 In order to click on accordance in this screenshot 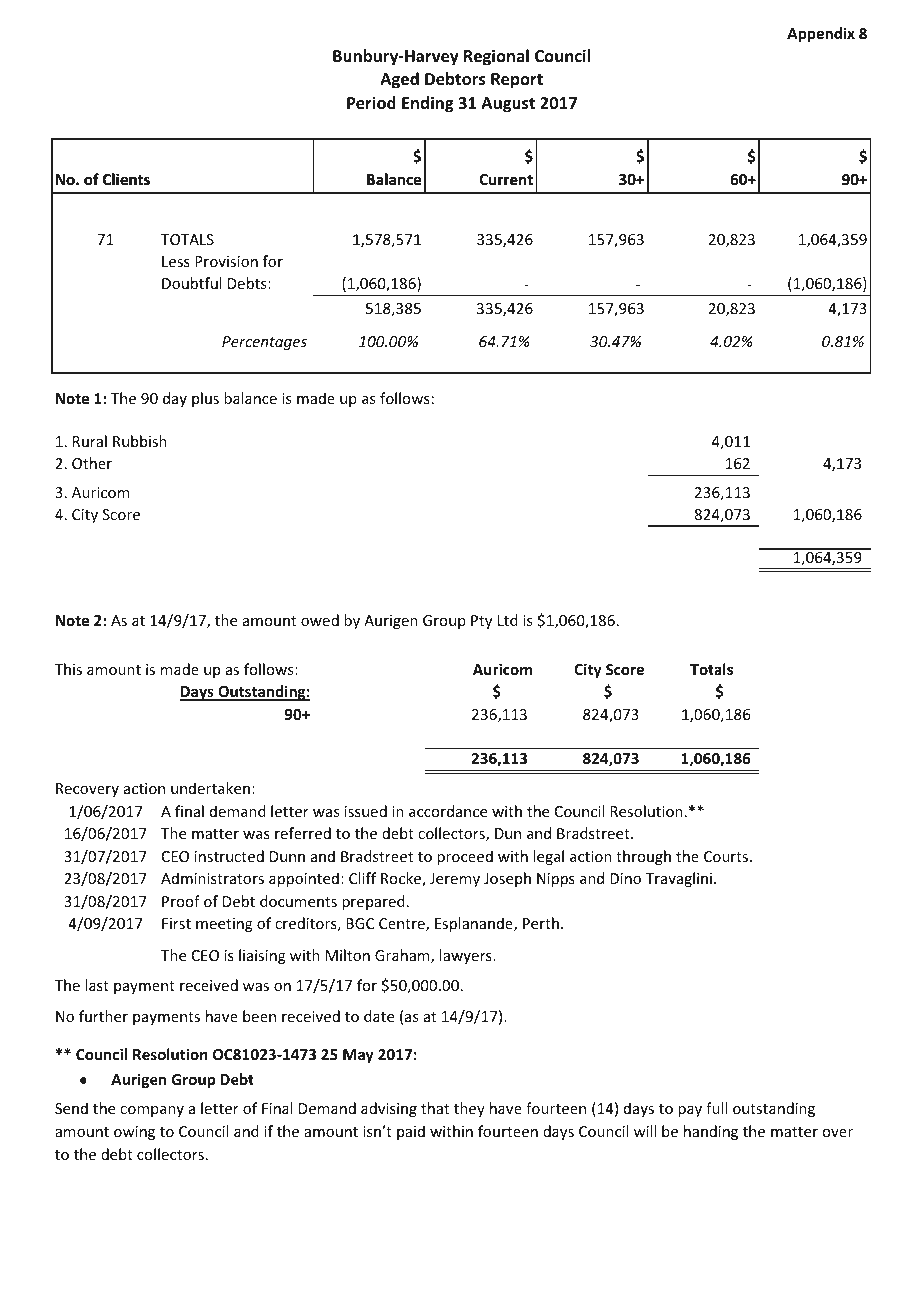, I will do `click(448, 811)`.
